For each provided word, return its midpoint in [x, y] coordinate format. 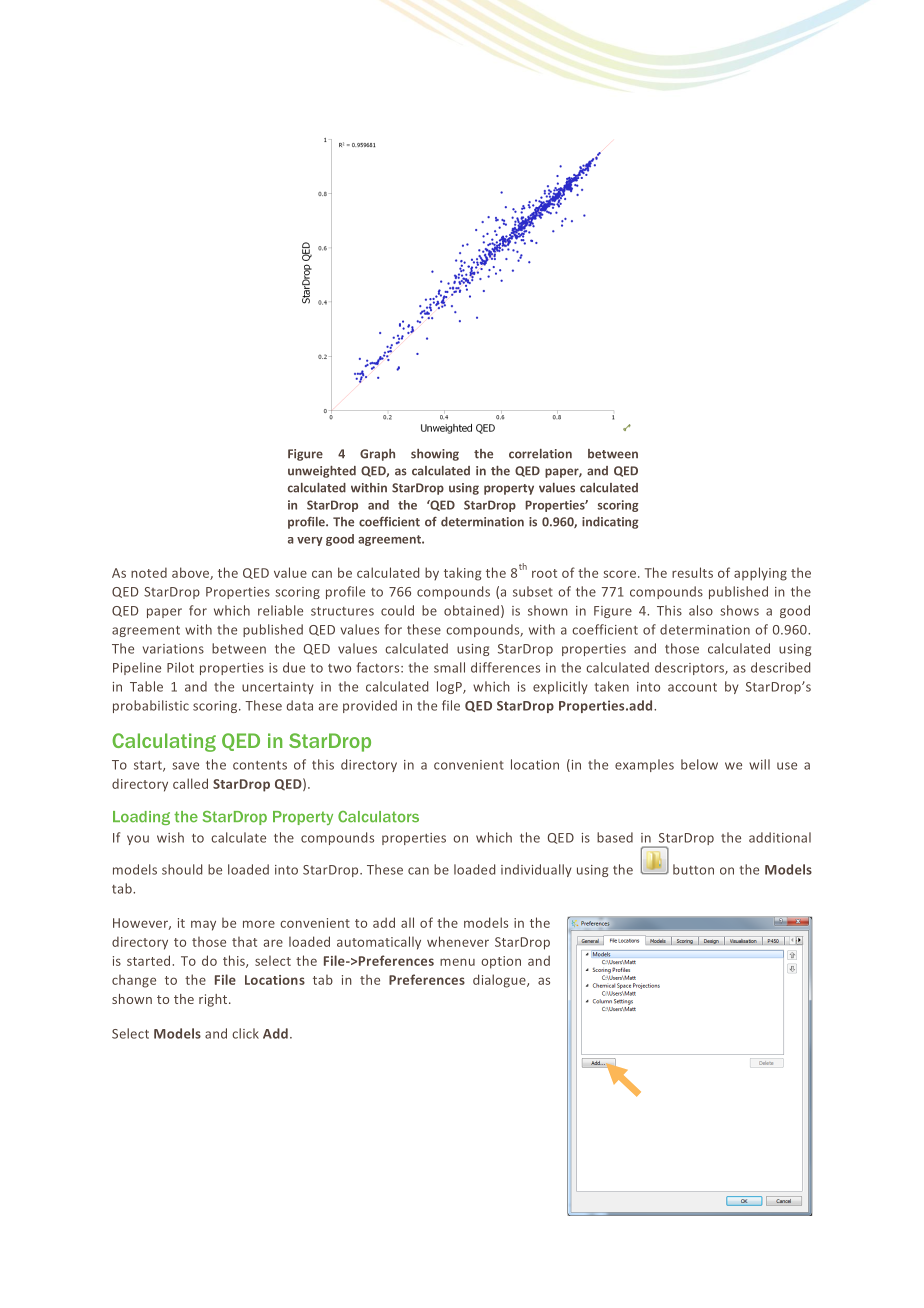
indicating [610, 523]
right [214, 1000]
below [699, 764]
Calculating [164, 742]
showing [435, 455]
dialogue [500, 981]
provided [370, 706]
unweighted [322, 472]
